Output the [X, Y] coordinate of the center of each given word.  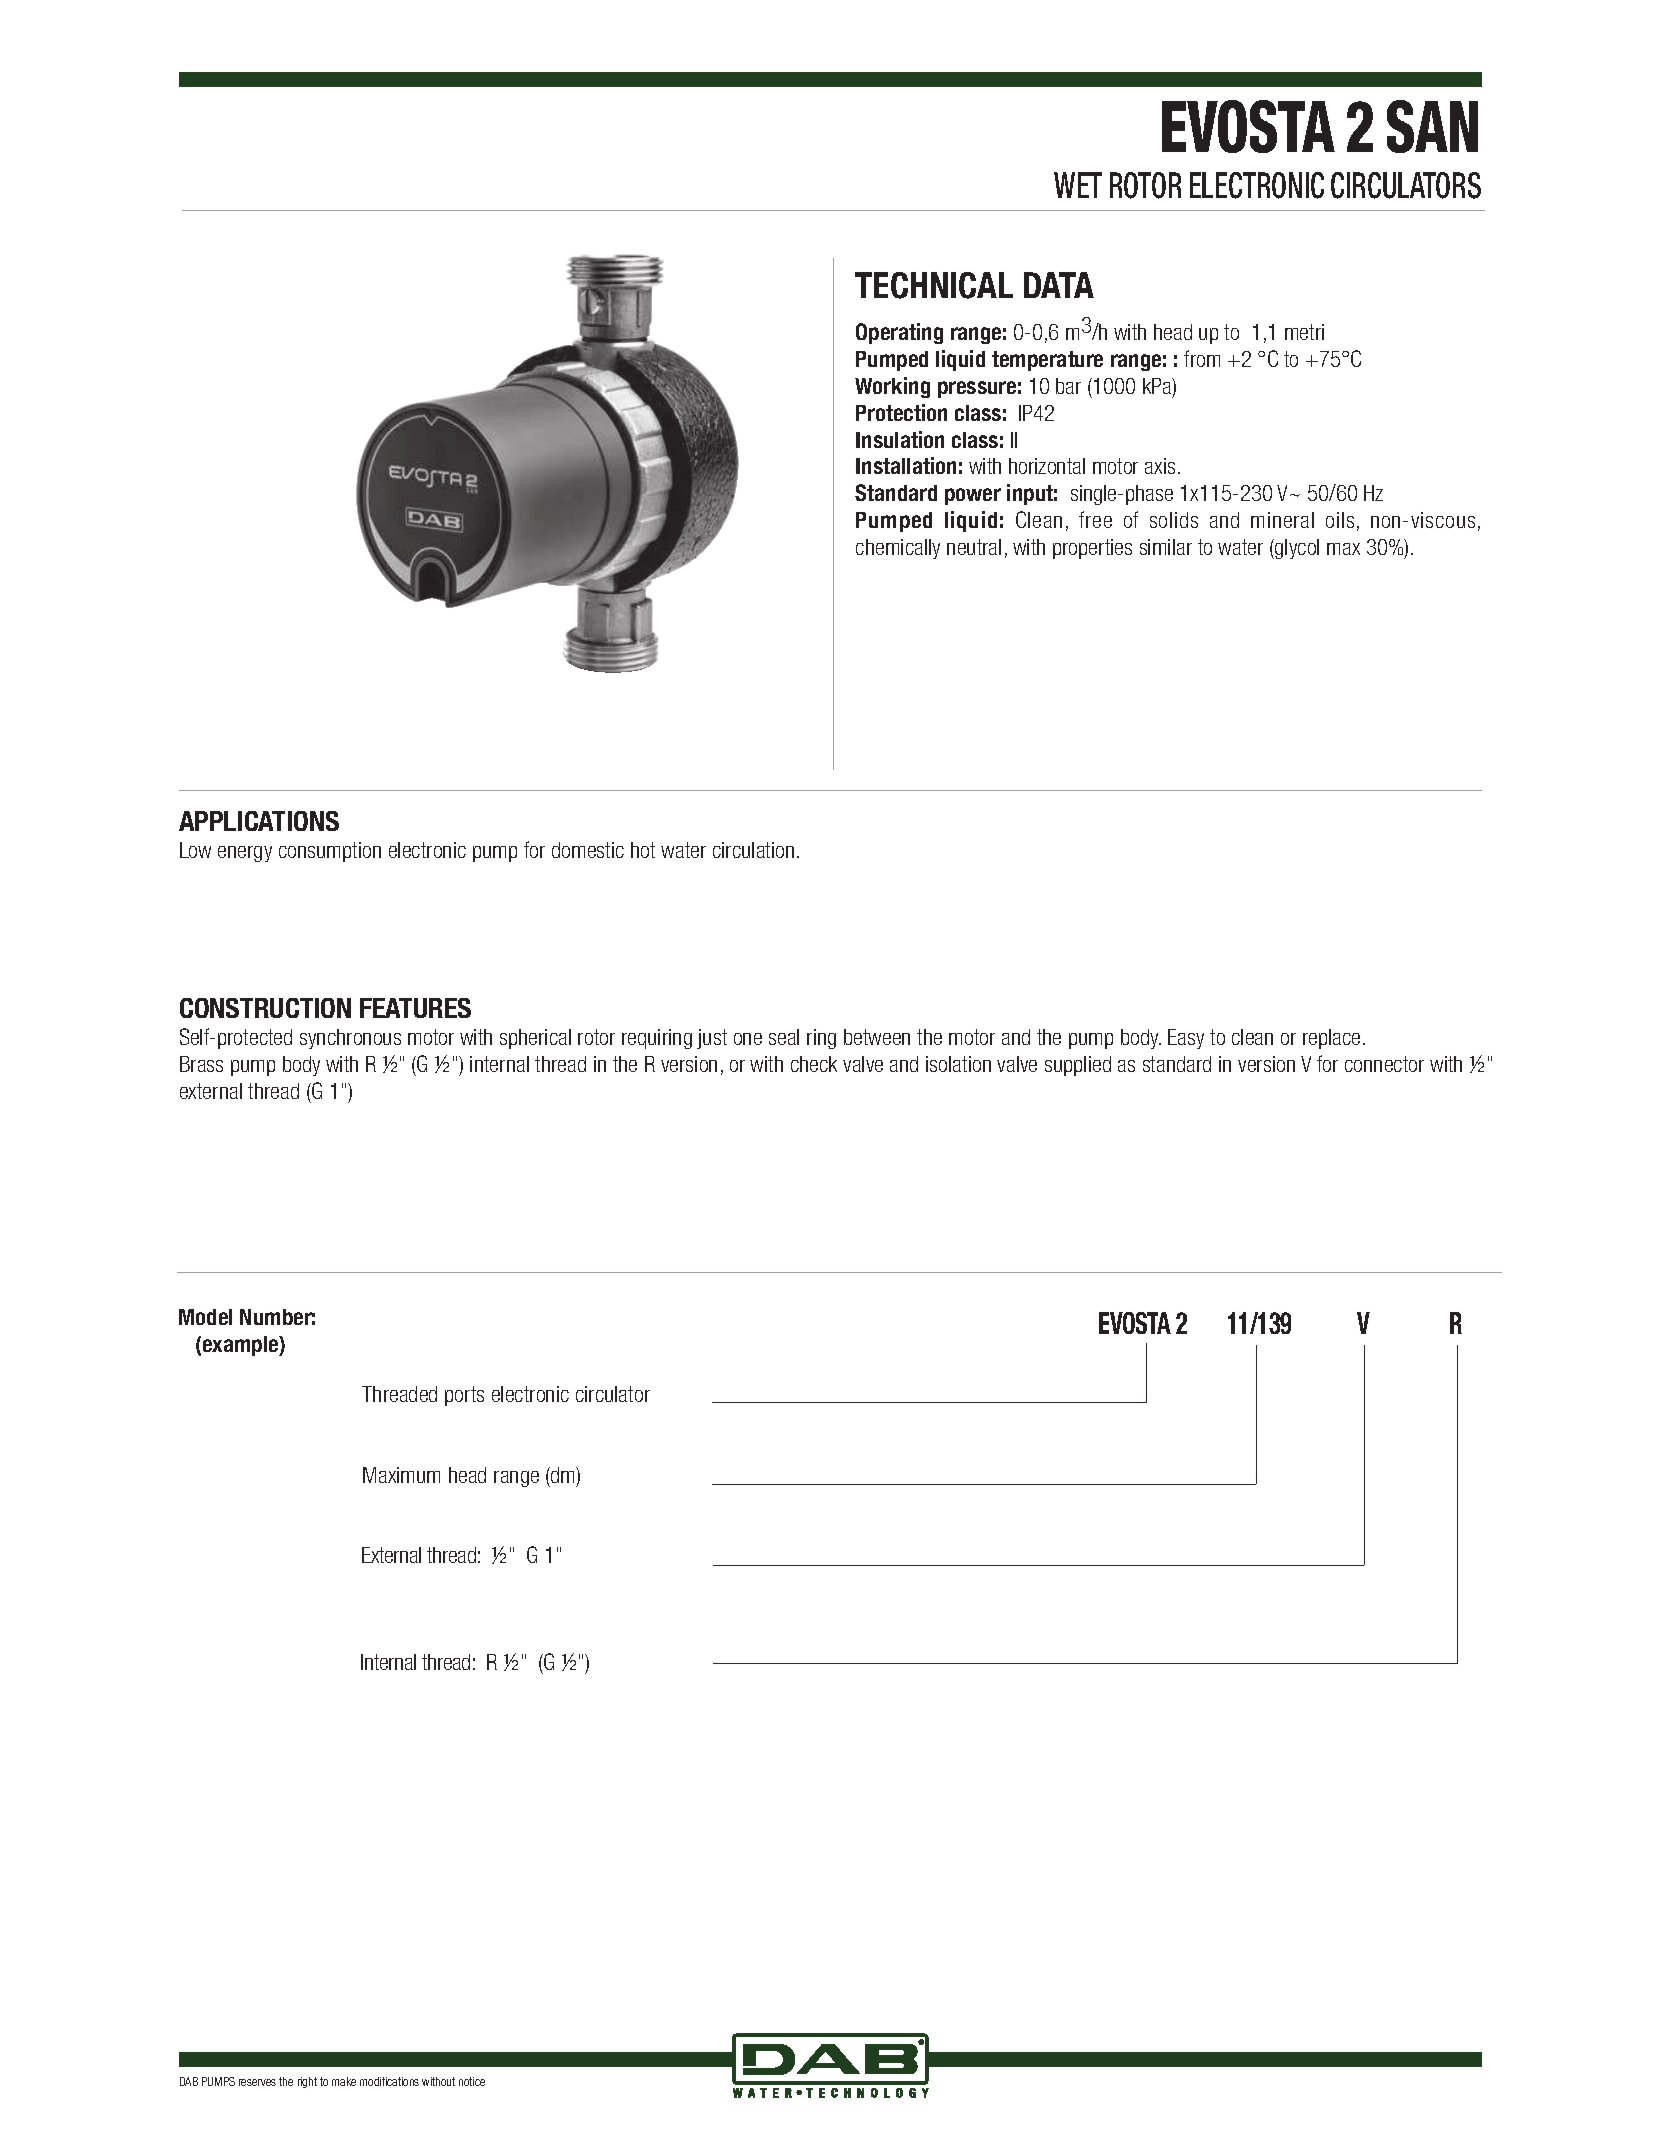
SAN [1432, 126]
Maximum [401, 1475]
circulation [753, 850]
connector [1384, 1064]
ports [464, 1396]
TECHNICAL [934, 285]
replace [1331, 1039]
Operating [899, 333]
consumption [330, 852]
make [344, 2081]
